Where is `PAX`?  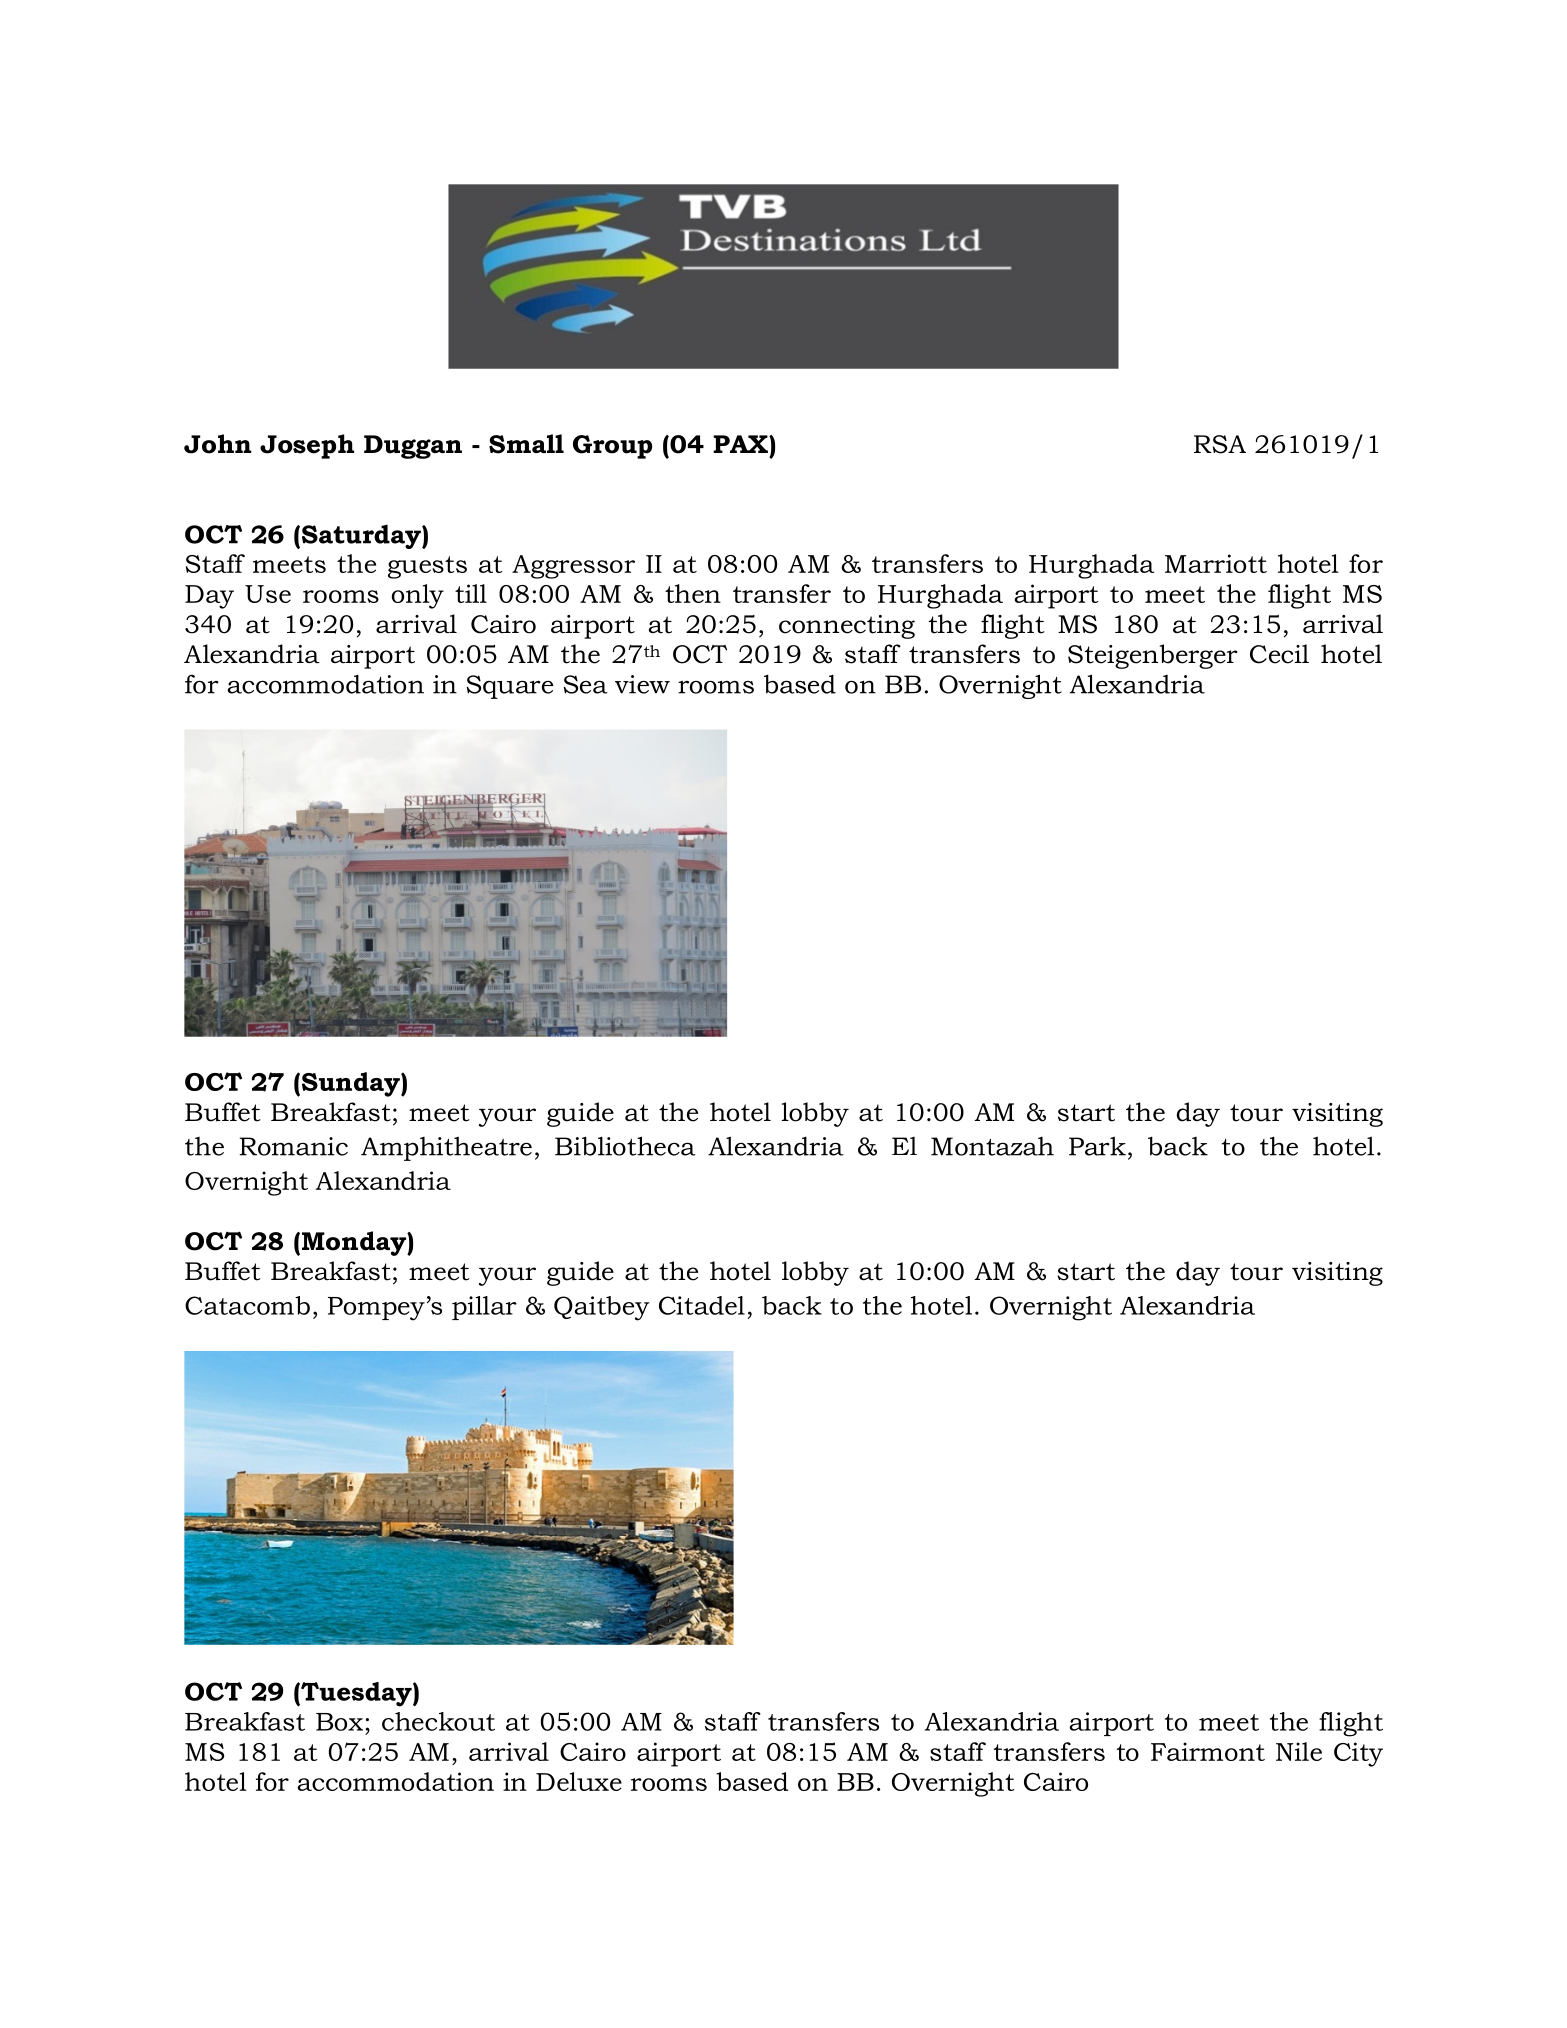
PAX is located at coordinates (741, 444).
